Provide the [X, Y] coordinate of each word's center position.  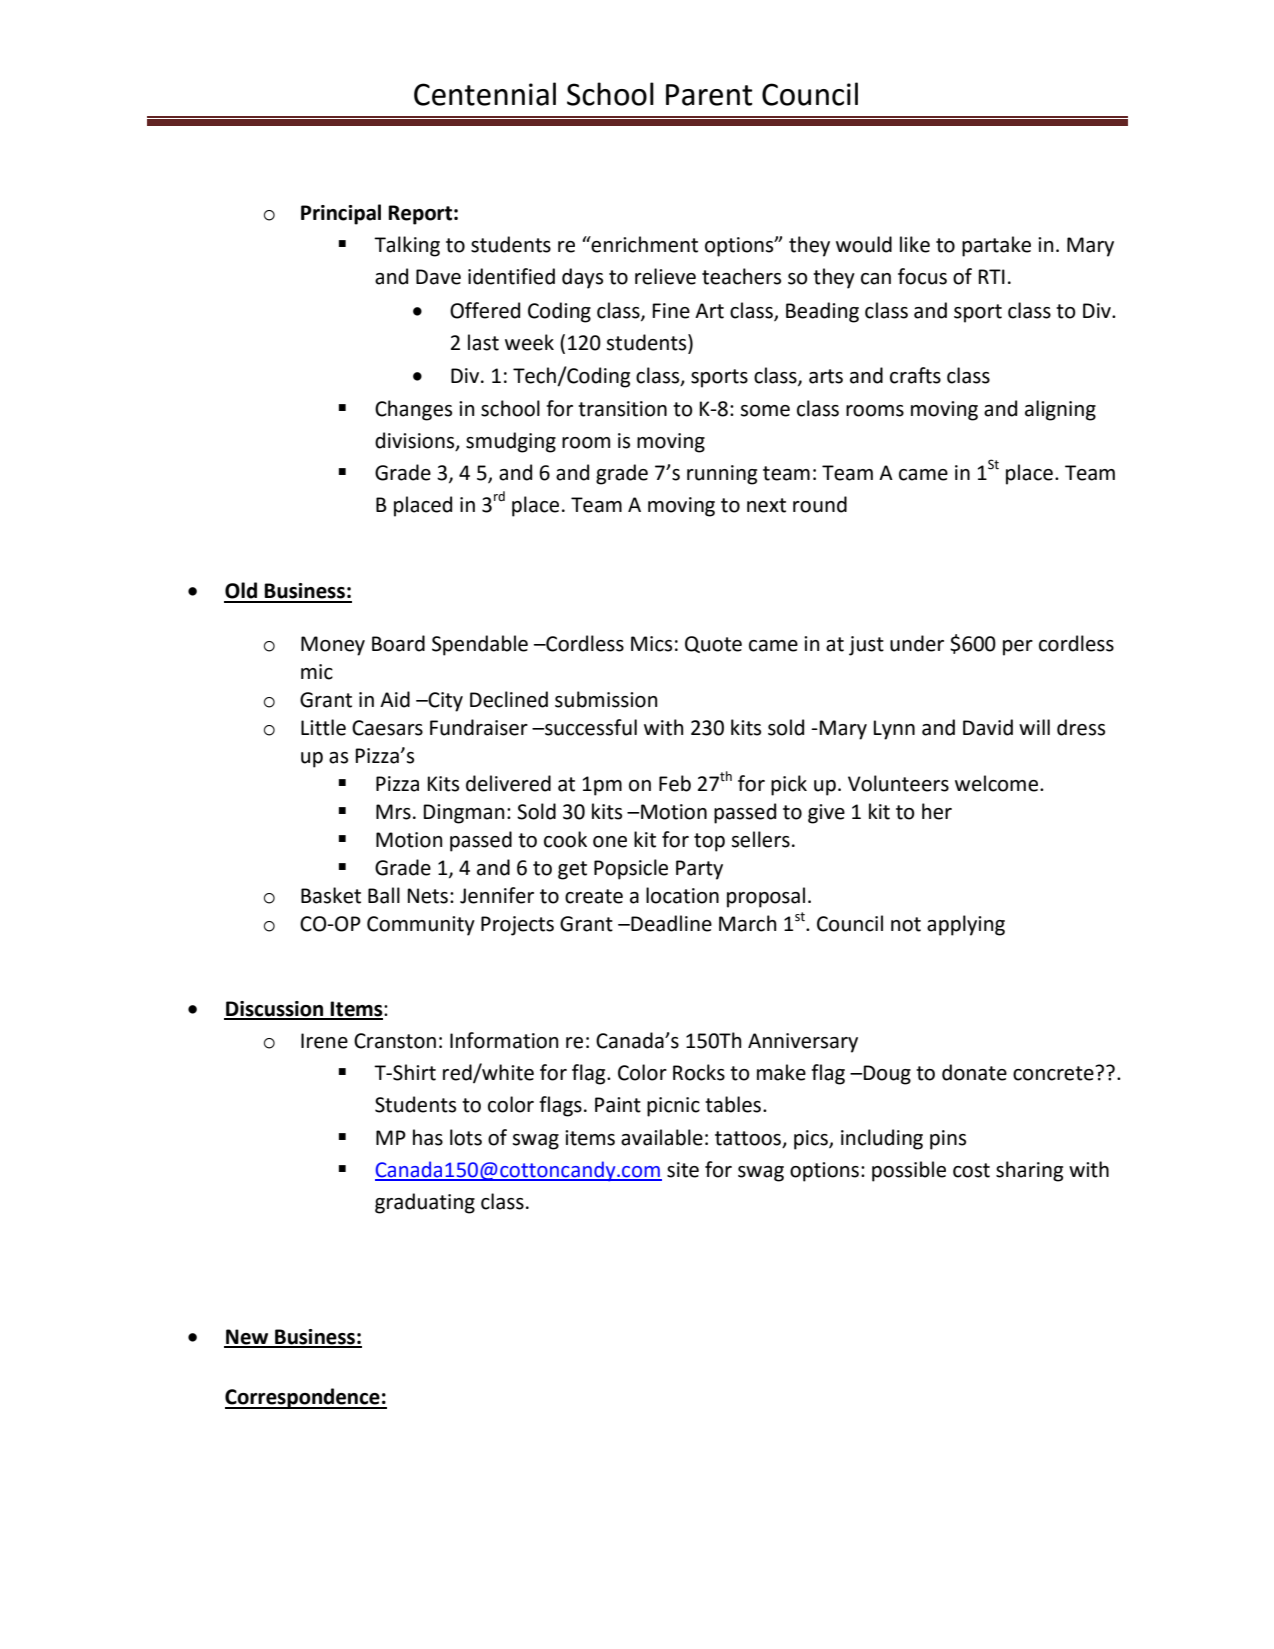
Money [333, 646]
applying [966, 925]
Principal [341, 214]
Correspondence [303, 1398]
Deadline [670, 923]
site [683, 1170]
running [722, 475]
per [1018, 648]
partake [996, 246]
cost [971, 1170]
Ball [384, 895]
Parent [709, 95]
